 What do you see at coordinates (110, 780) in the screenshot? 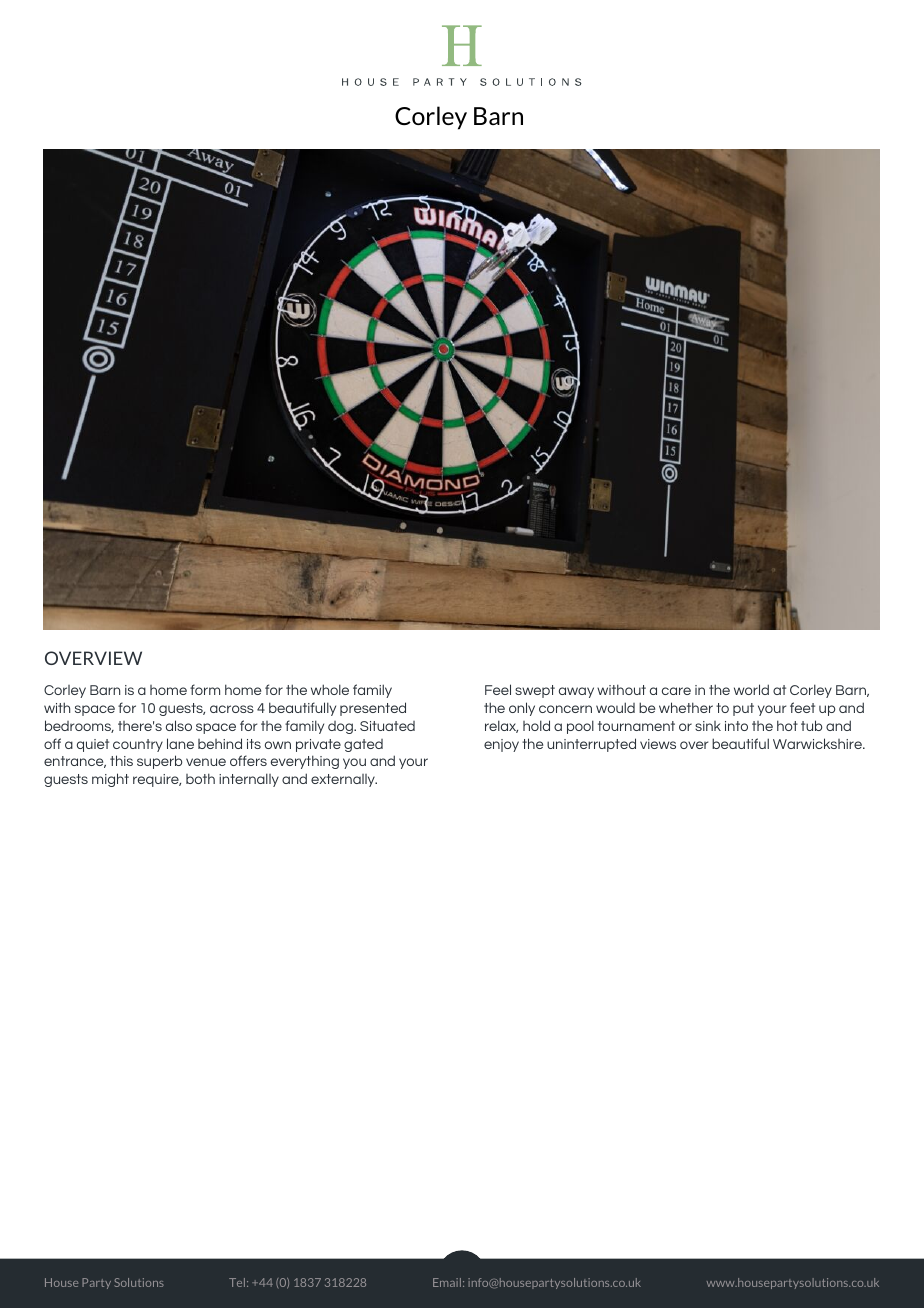
I see `might` at bounding box center [110, 780].
